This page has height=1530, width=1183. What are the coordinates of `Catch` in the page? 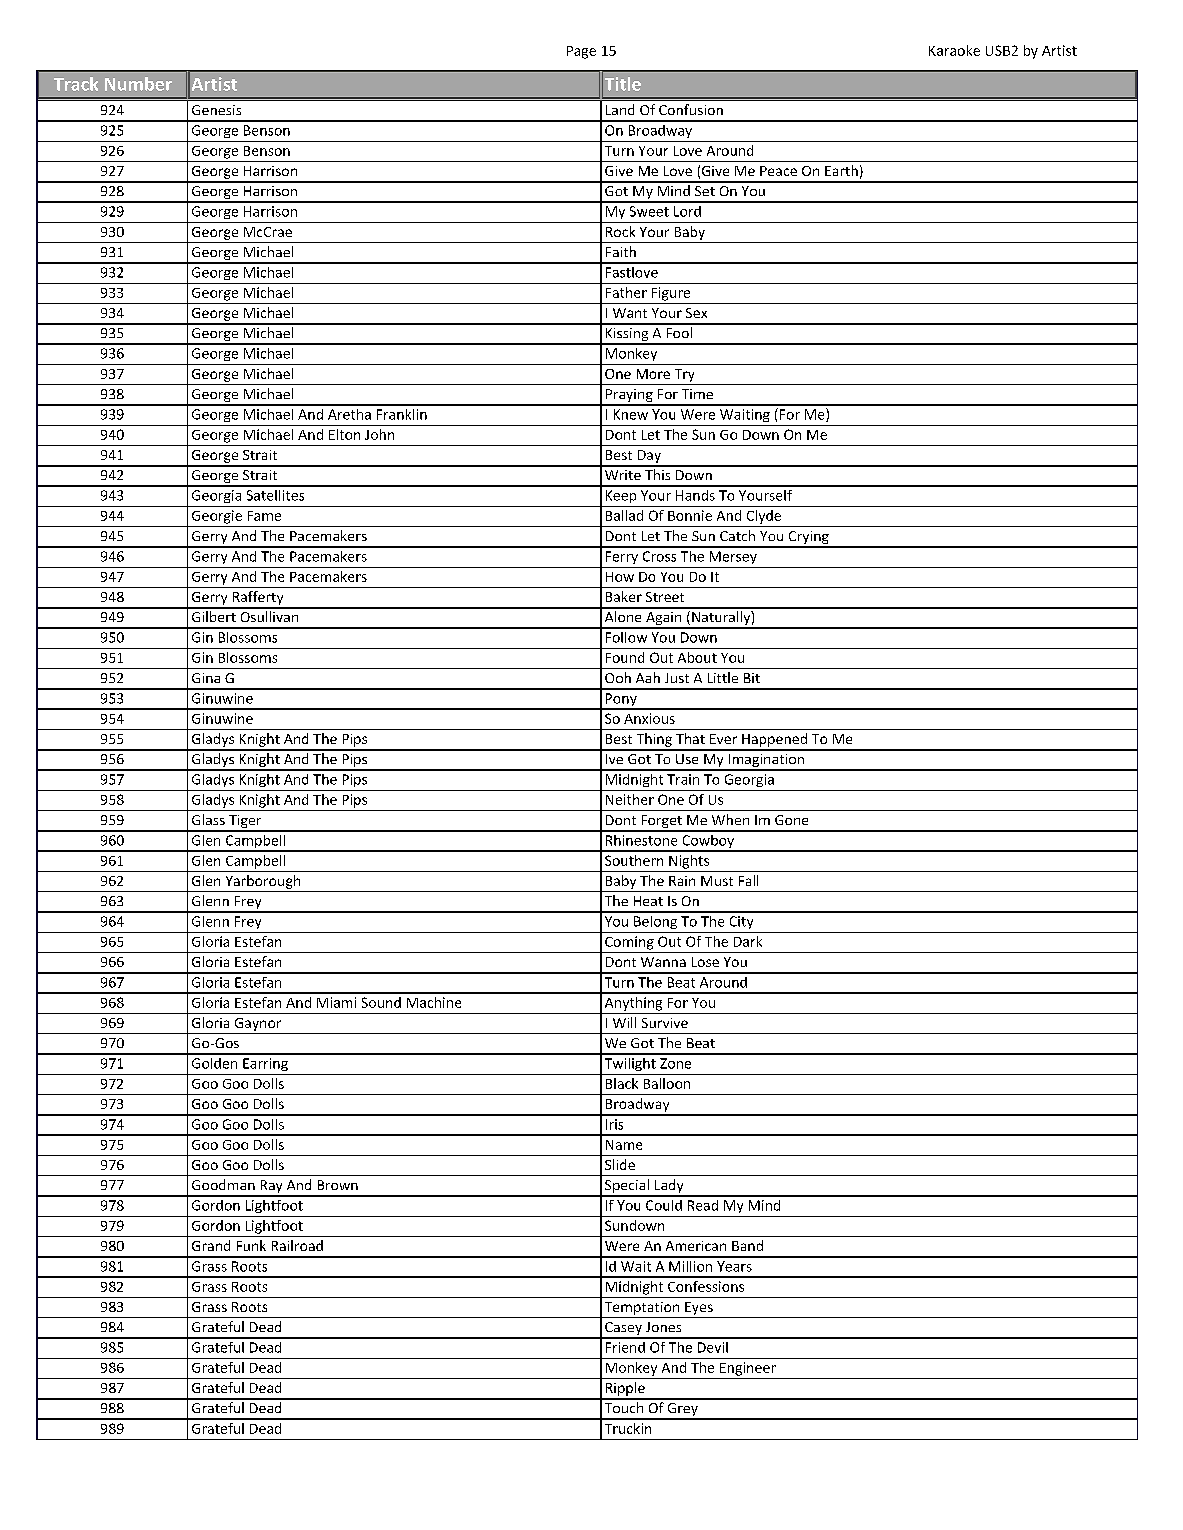 It's located at (737, 535).
